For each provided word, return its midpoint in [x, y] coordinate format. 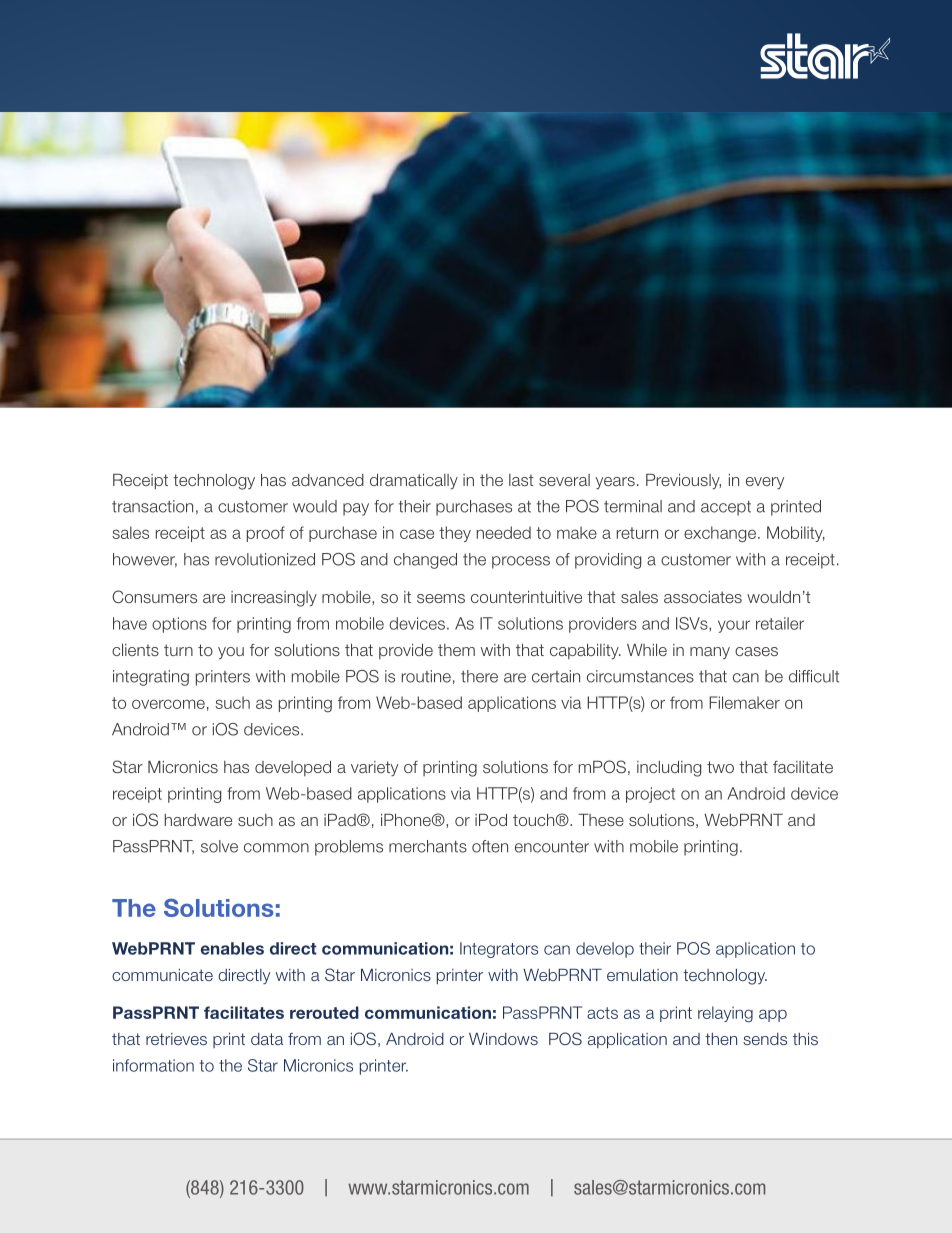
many [710, 653]
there [479, 676]
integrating [151, 678]
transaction [152, 506]
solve [219, 846]
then [721, 1039]
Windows [503, 1039]
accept [726, 508]
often [490, 846]
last [521, 480]
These [601, 820]
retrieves [176, 1039]
